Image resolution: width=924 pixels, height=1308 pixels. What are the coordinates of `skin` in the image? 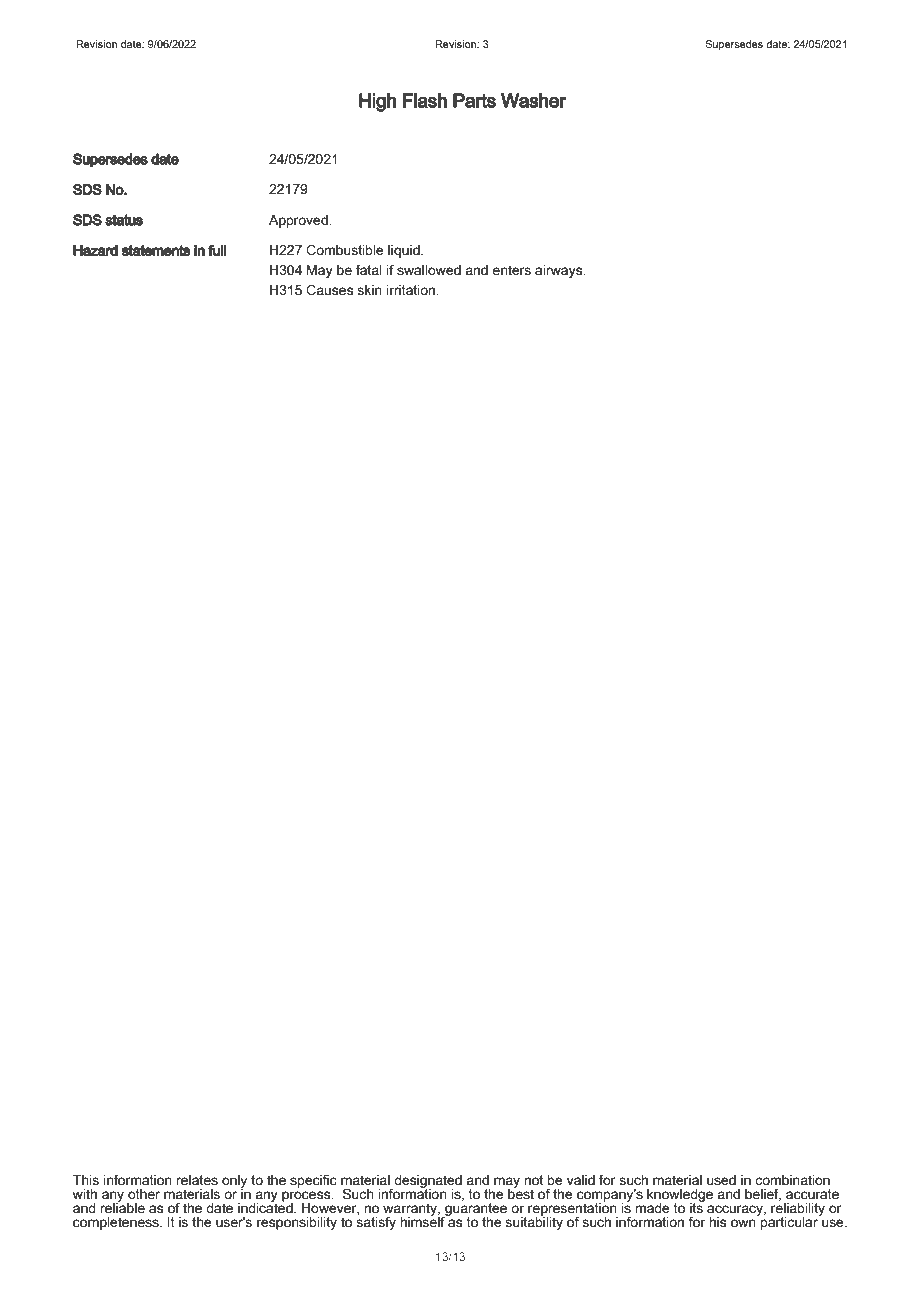 It's located at (369, 290).
